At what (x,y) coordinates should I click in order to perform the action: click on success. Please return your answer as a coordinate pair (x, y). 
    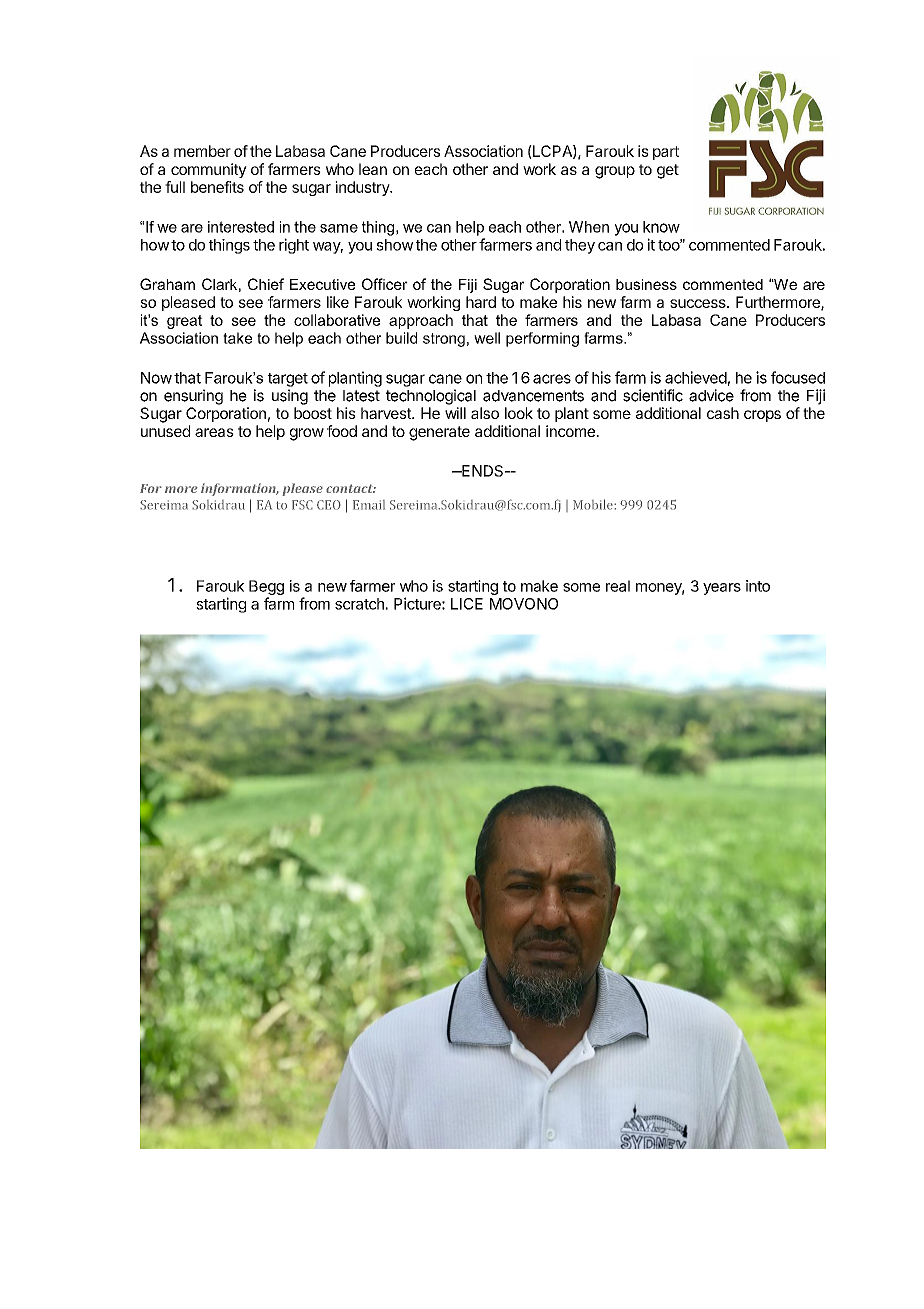
    Looking at the image, I should click on (699, 303).
